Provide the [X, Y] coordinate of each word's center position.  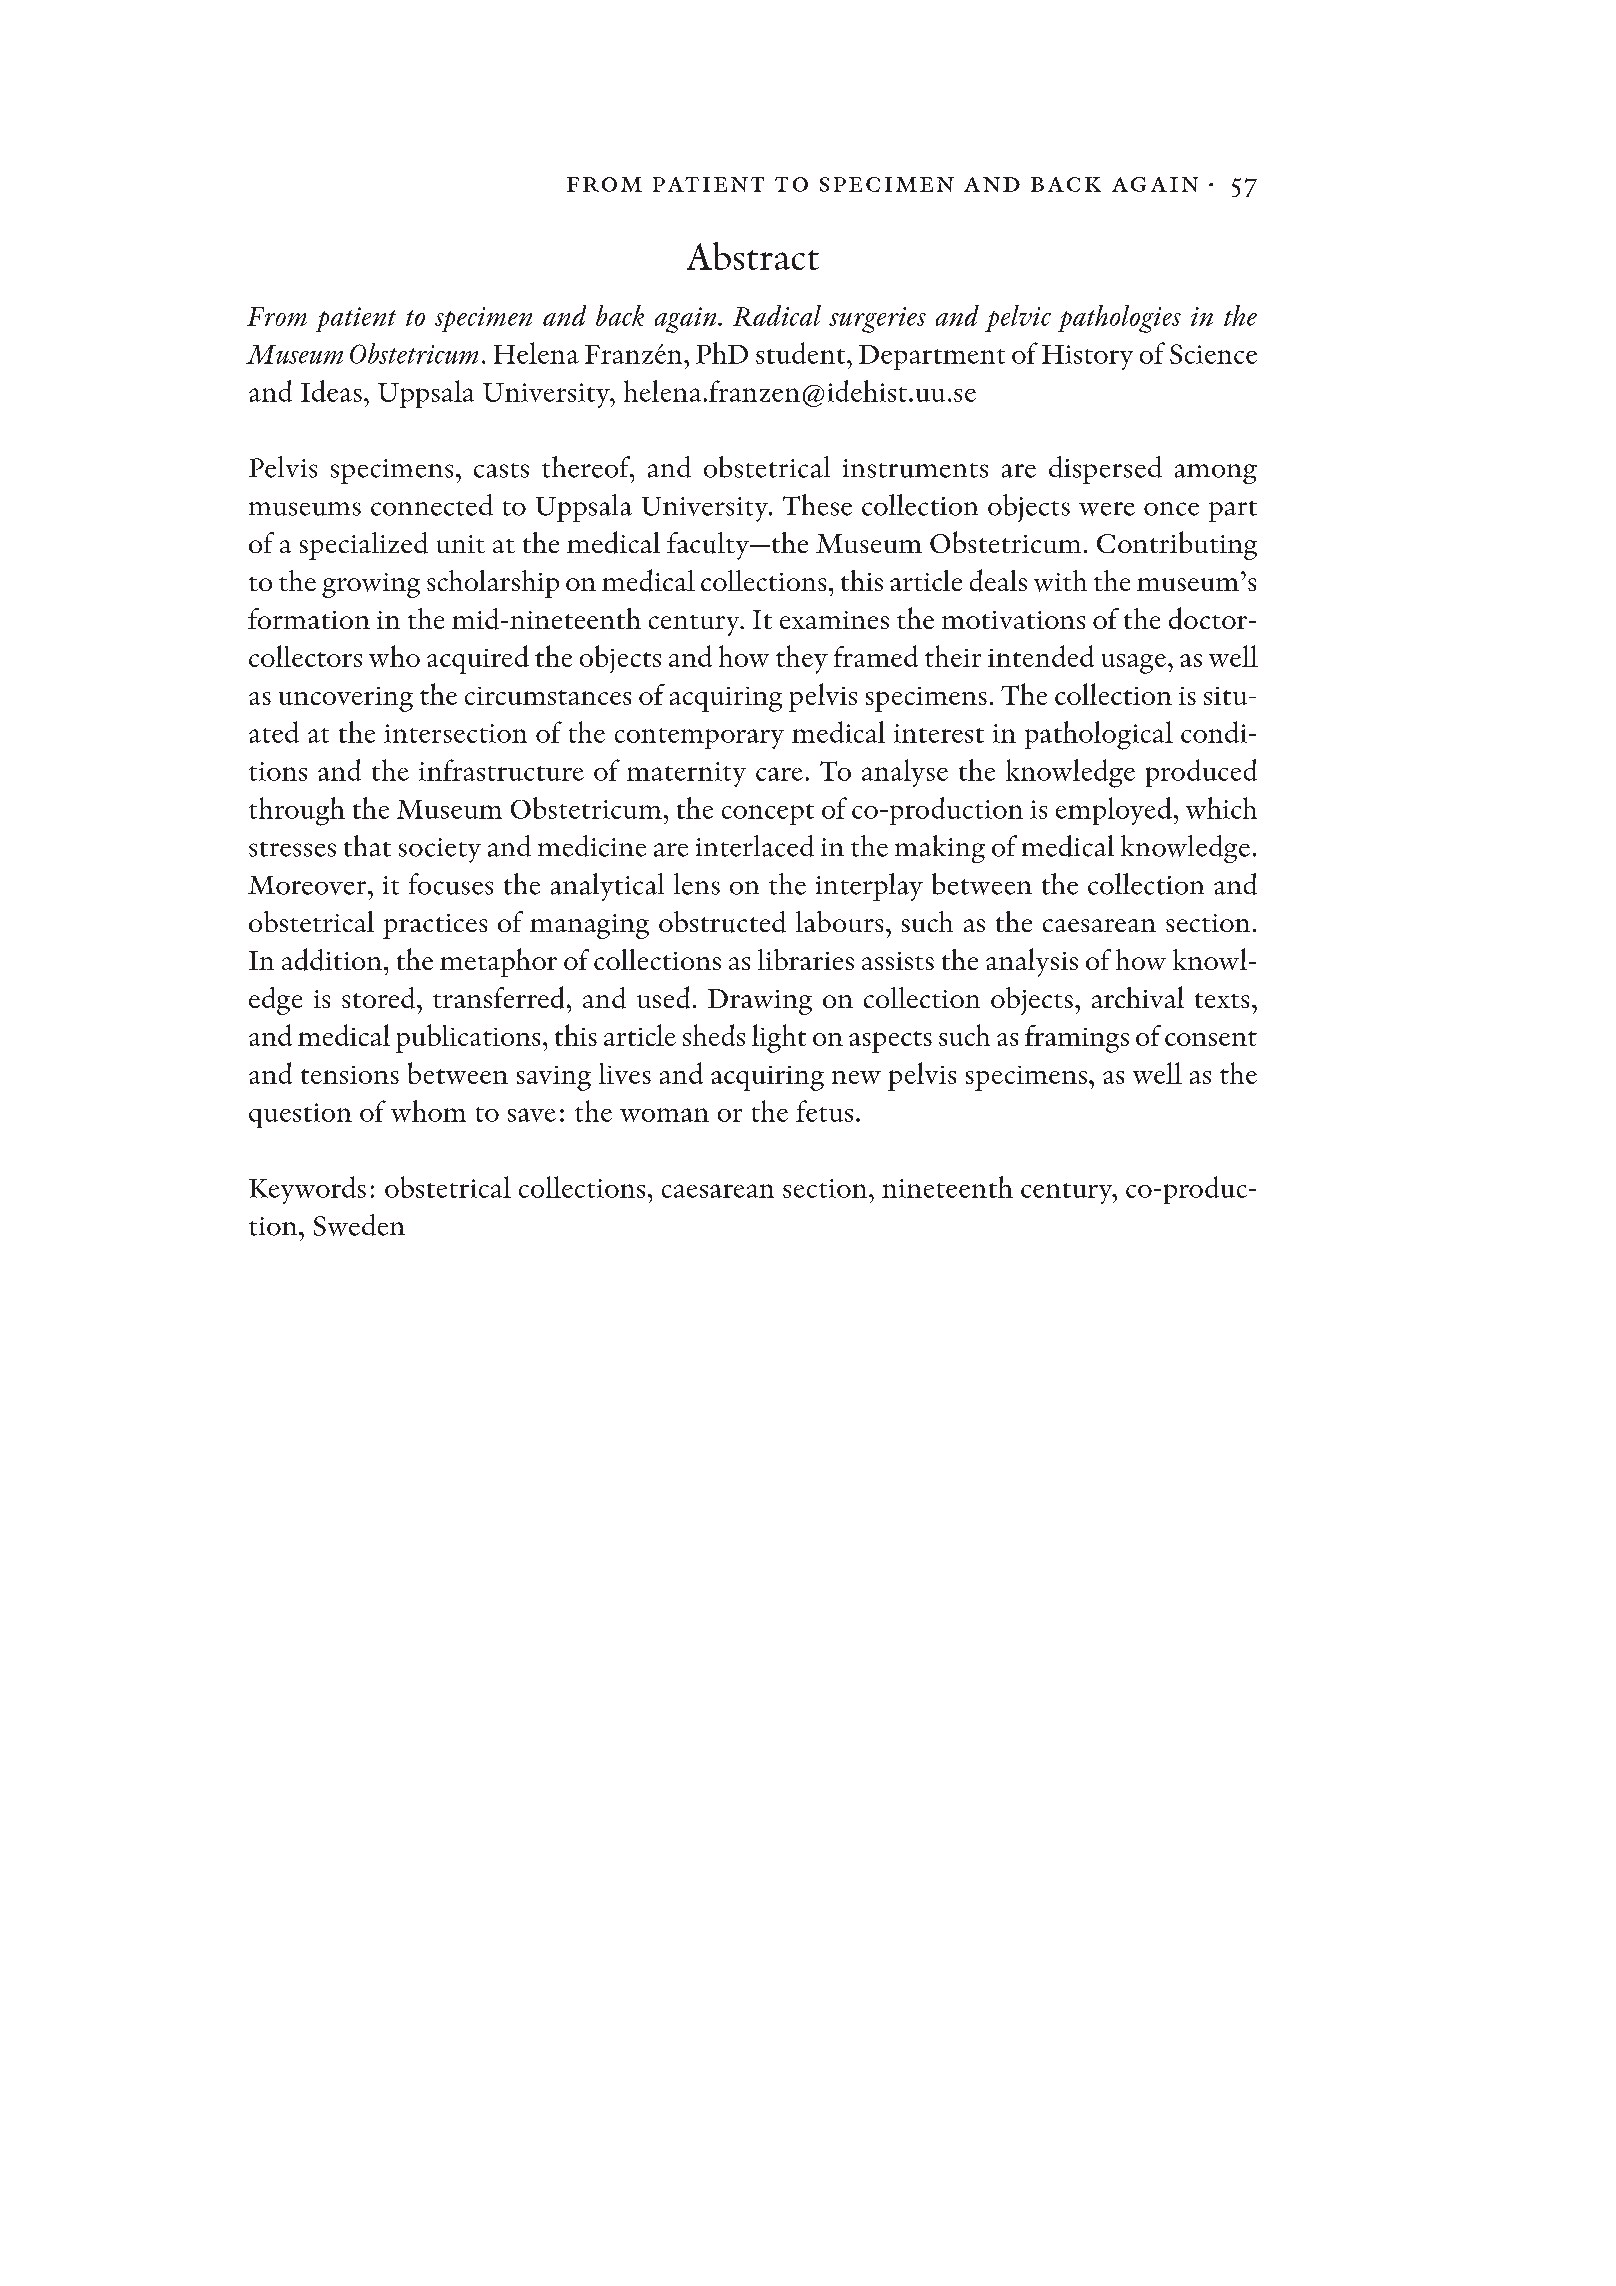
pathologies [1119, 319]
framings [1077, 1039]
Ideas [331, 391]
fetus [824, 1111]
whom [428, 1111]
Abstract [753, 256]
